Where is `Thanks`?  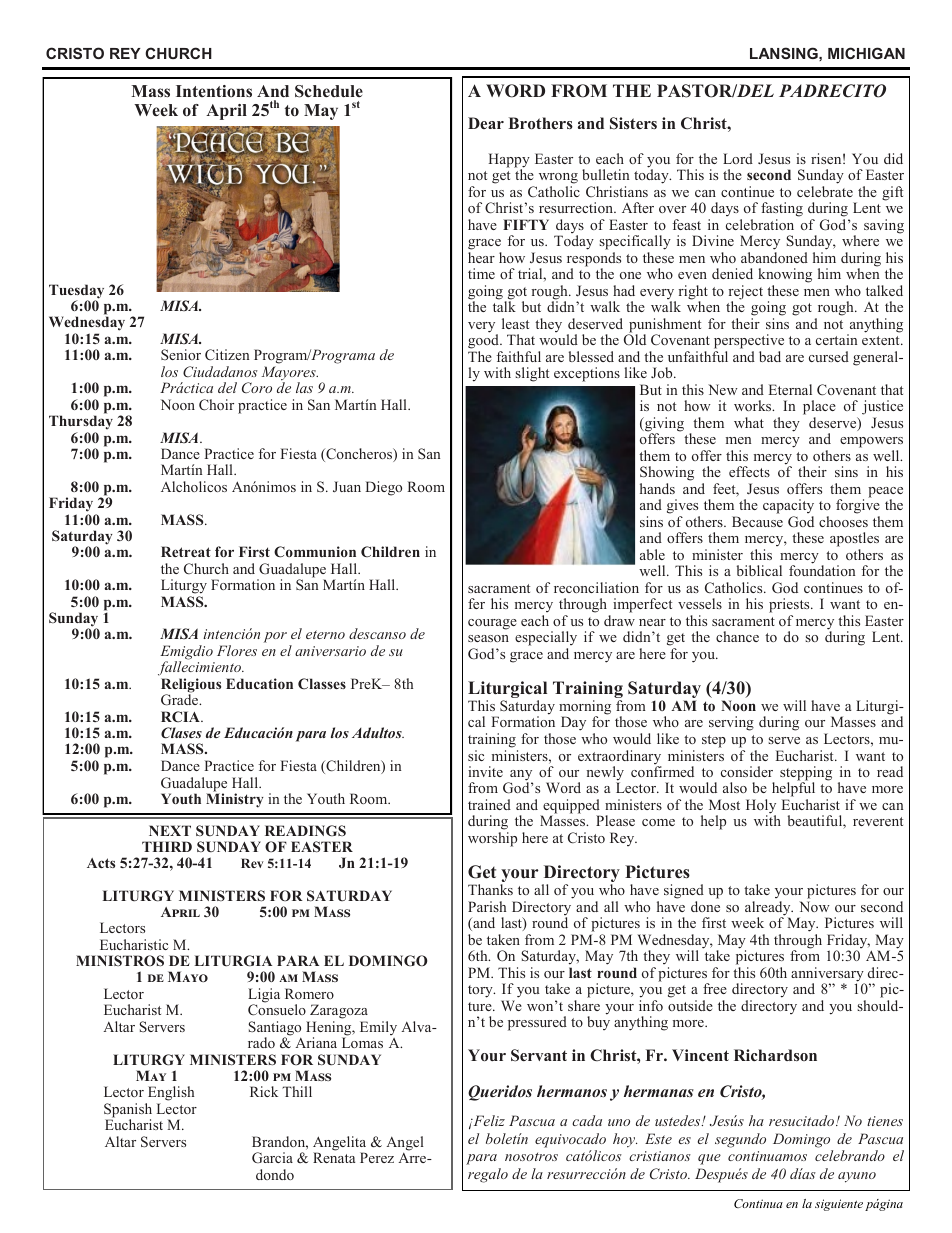
Thanks is located at coordinates (490, 889).
